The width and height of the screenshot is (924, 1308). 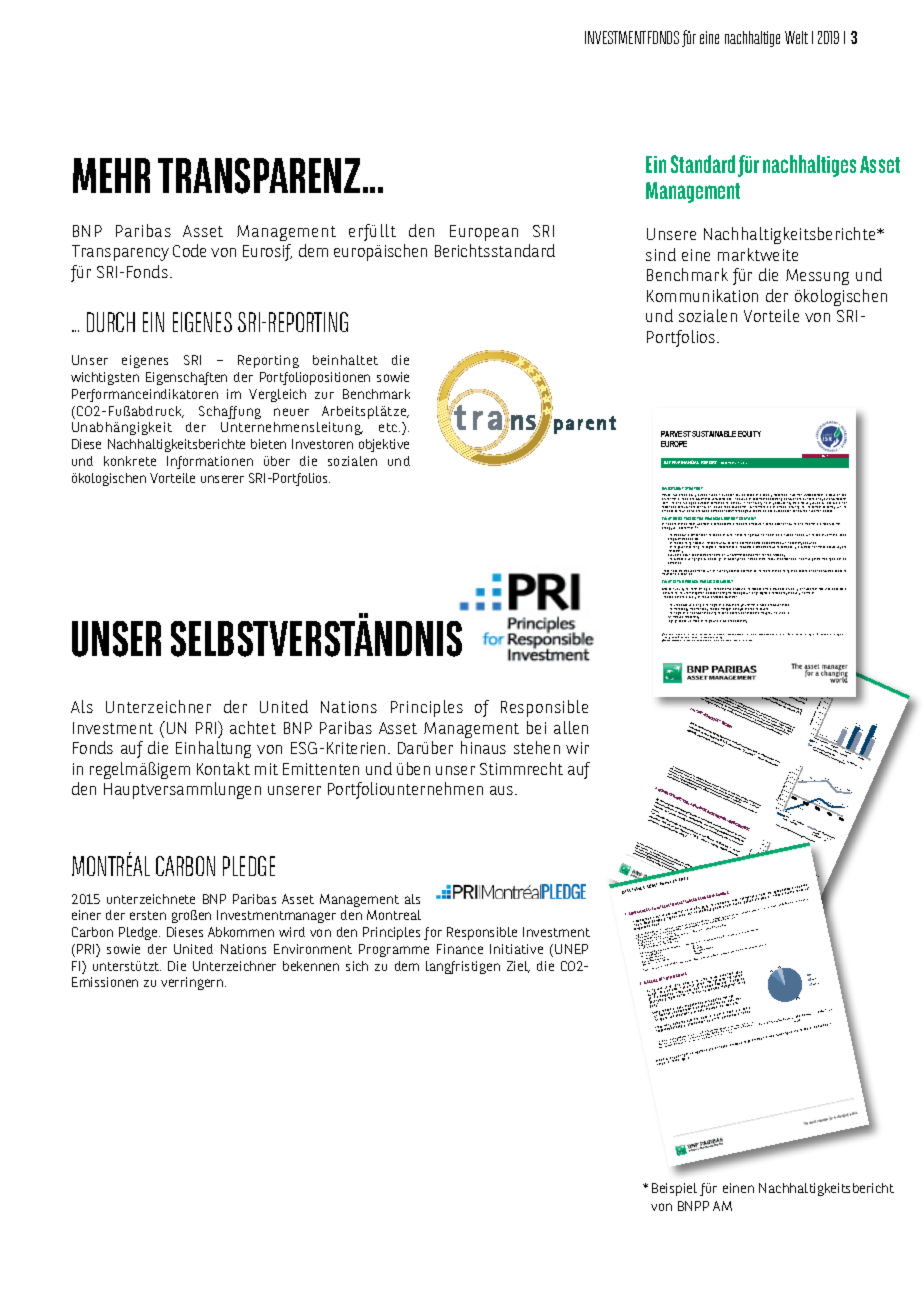 I want to click on Initiative, so click(x=516, y=949).
